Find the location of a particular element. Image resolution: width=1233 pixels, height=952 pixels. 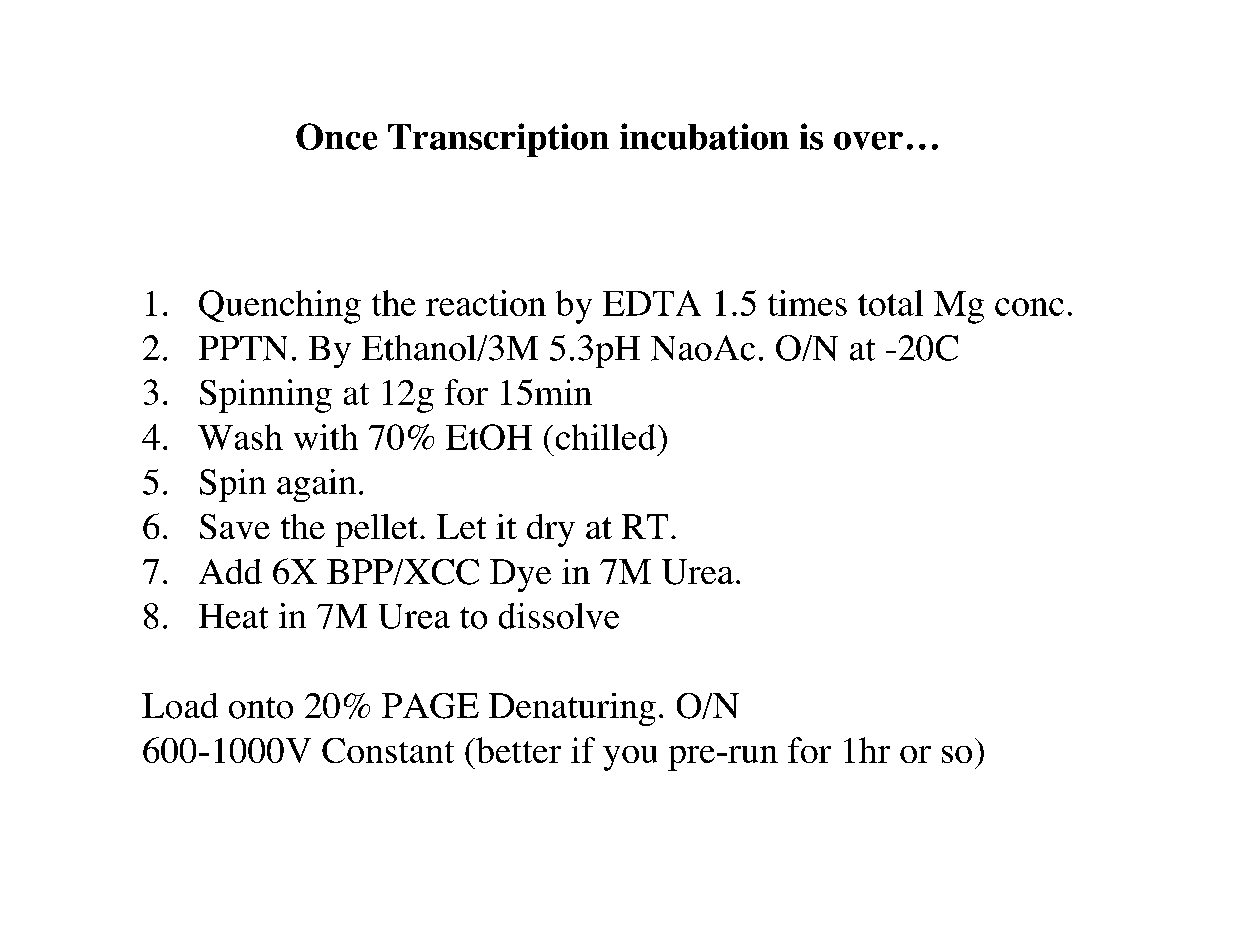

you is located at coordinates (630, 758).
